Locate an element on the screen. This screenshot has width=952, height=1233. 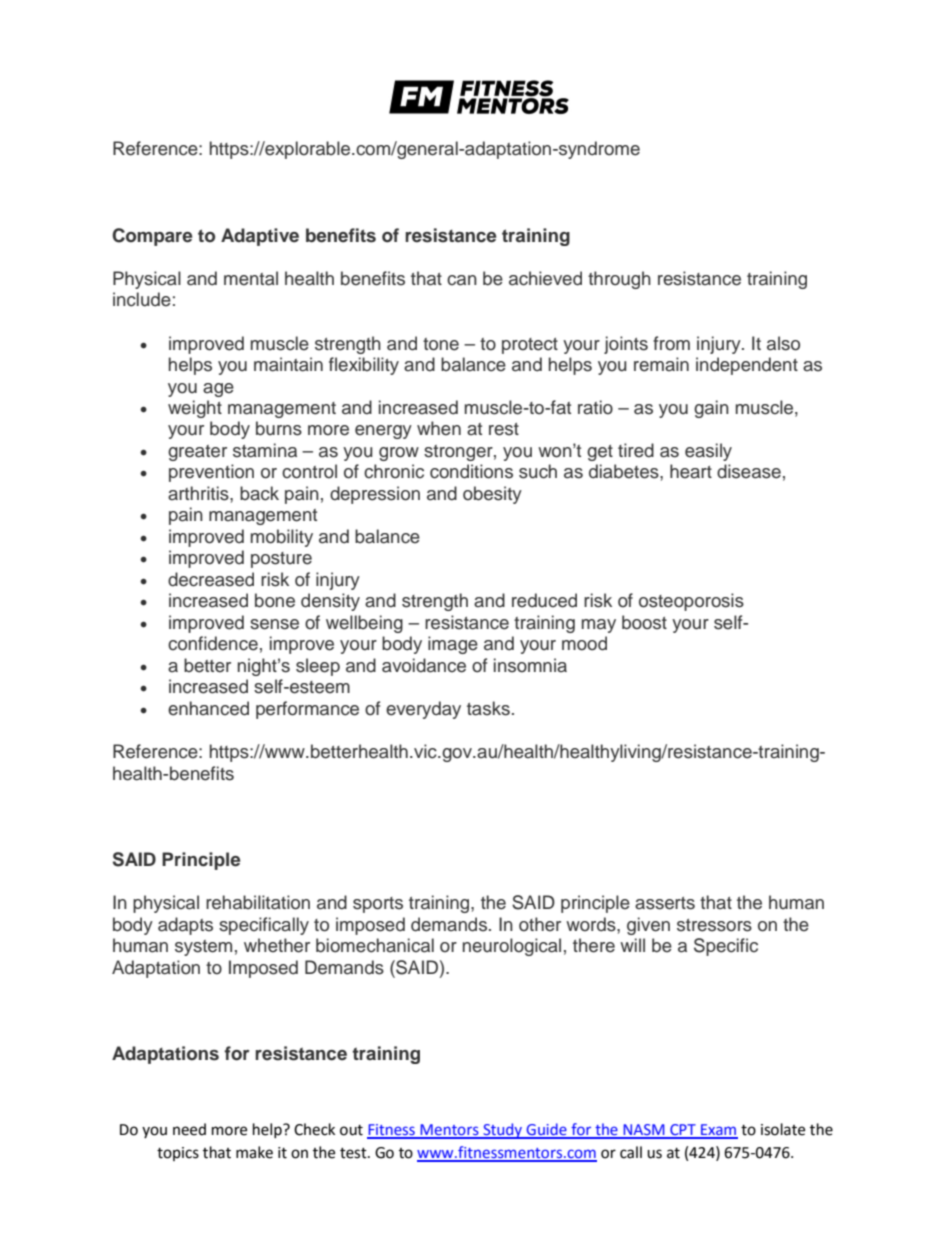
enhanced is located at coordinates (208, 708).
